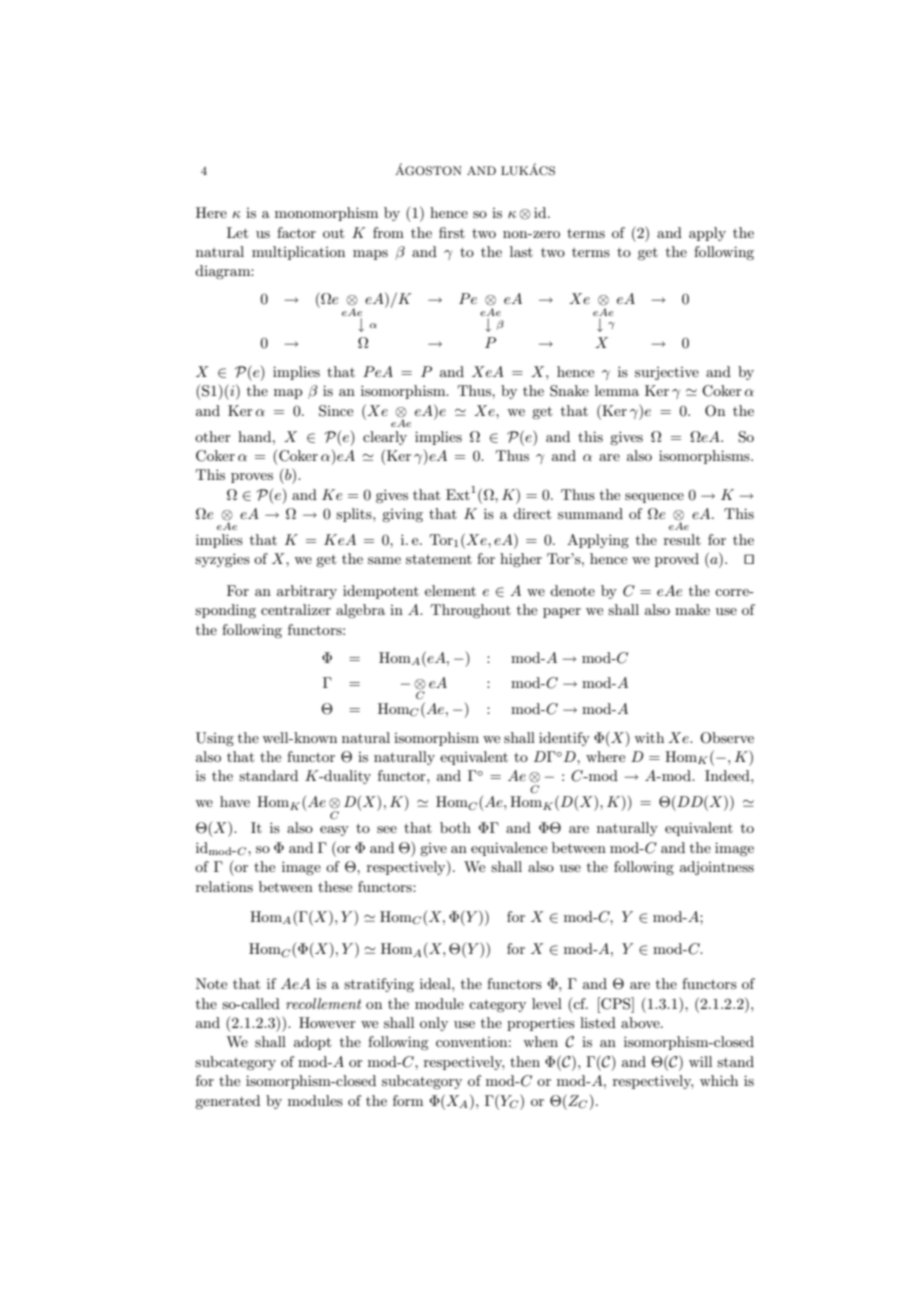  What do you see at coordinates (521, 251) in the page?
I see `last` at bounding box center [521, 251].
